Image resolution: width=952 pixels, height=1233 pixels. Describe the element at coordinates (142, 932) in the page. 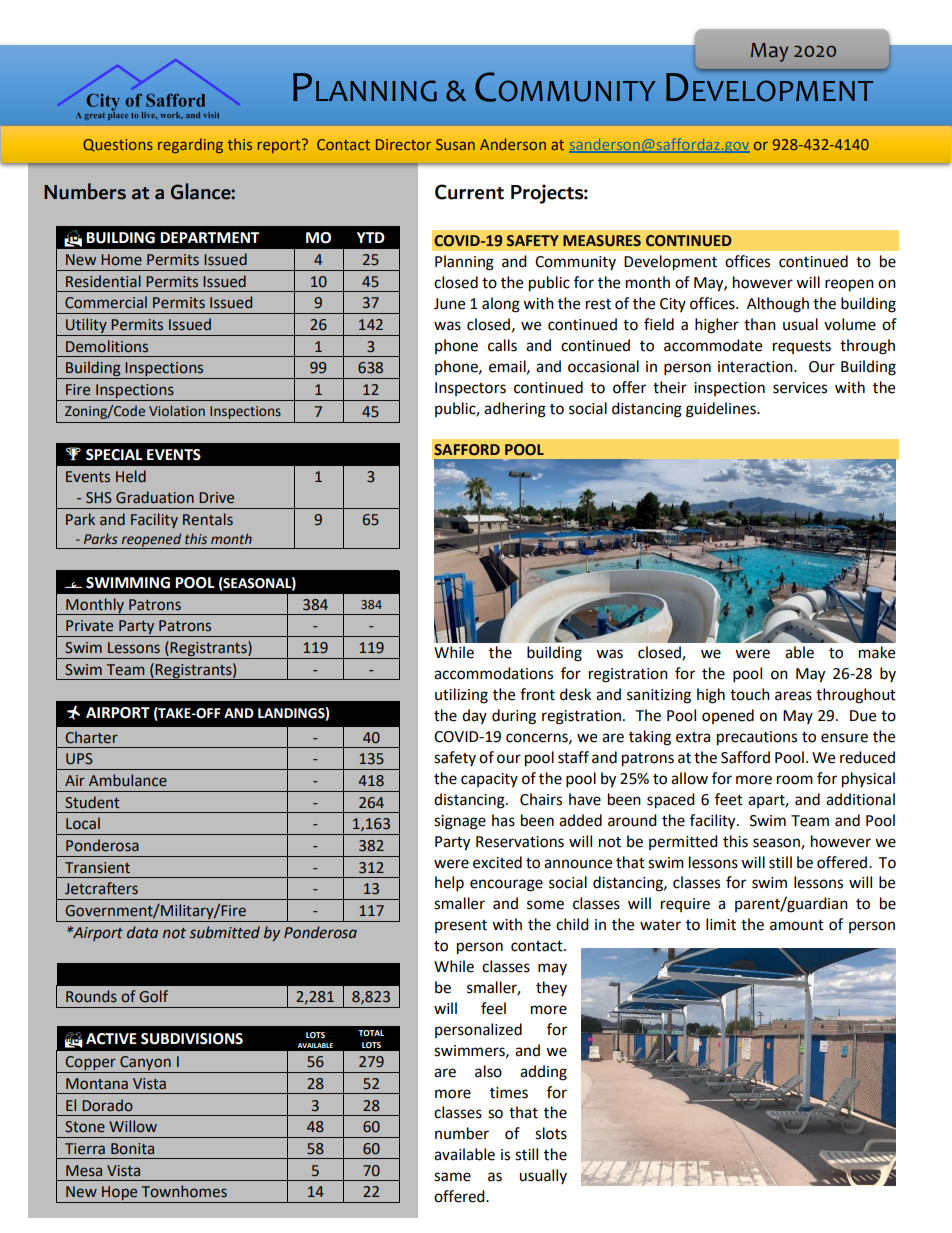

I see `data` at that location.
